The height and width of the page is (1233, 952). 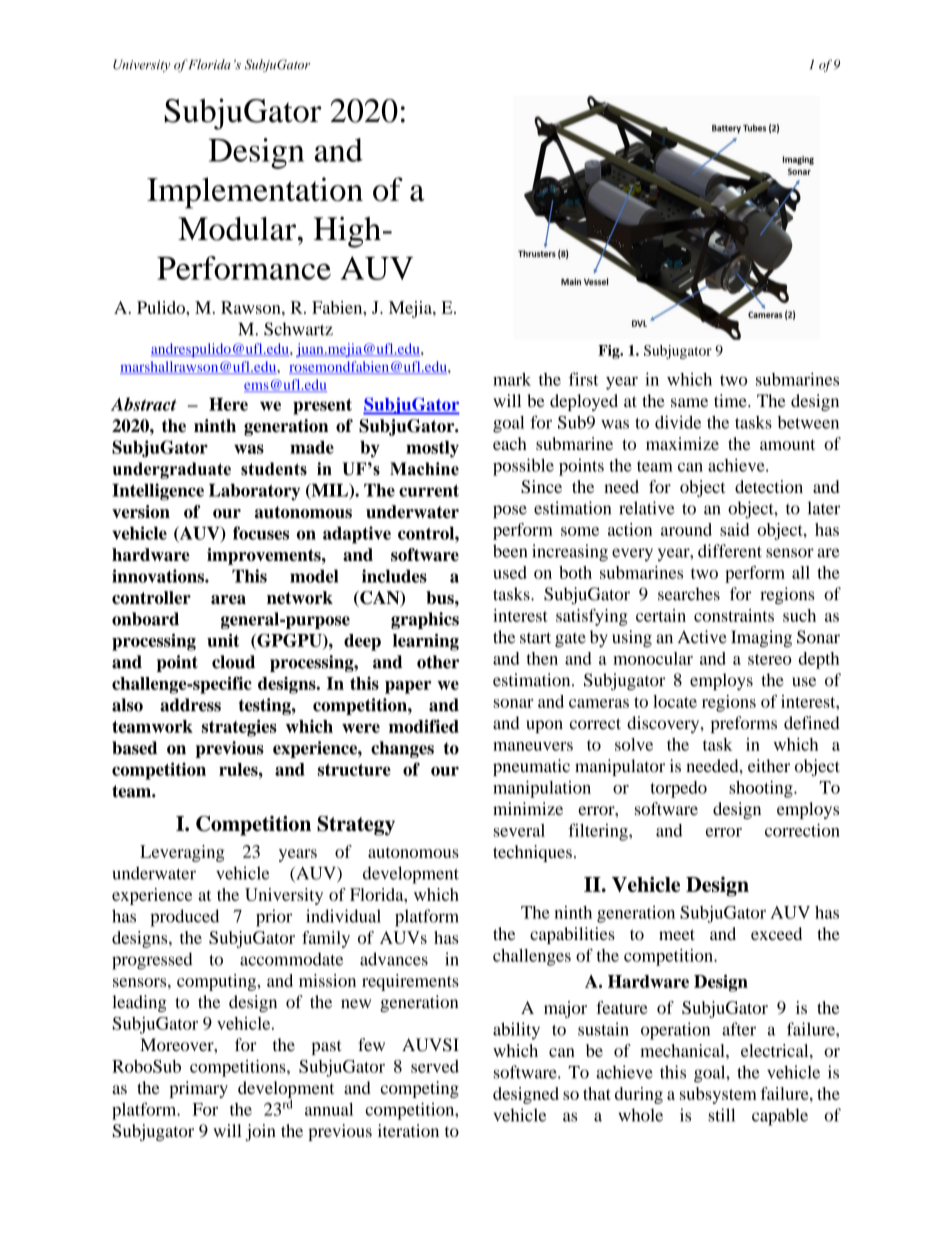 I want to click on said, so click(x=735, y=529).
